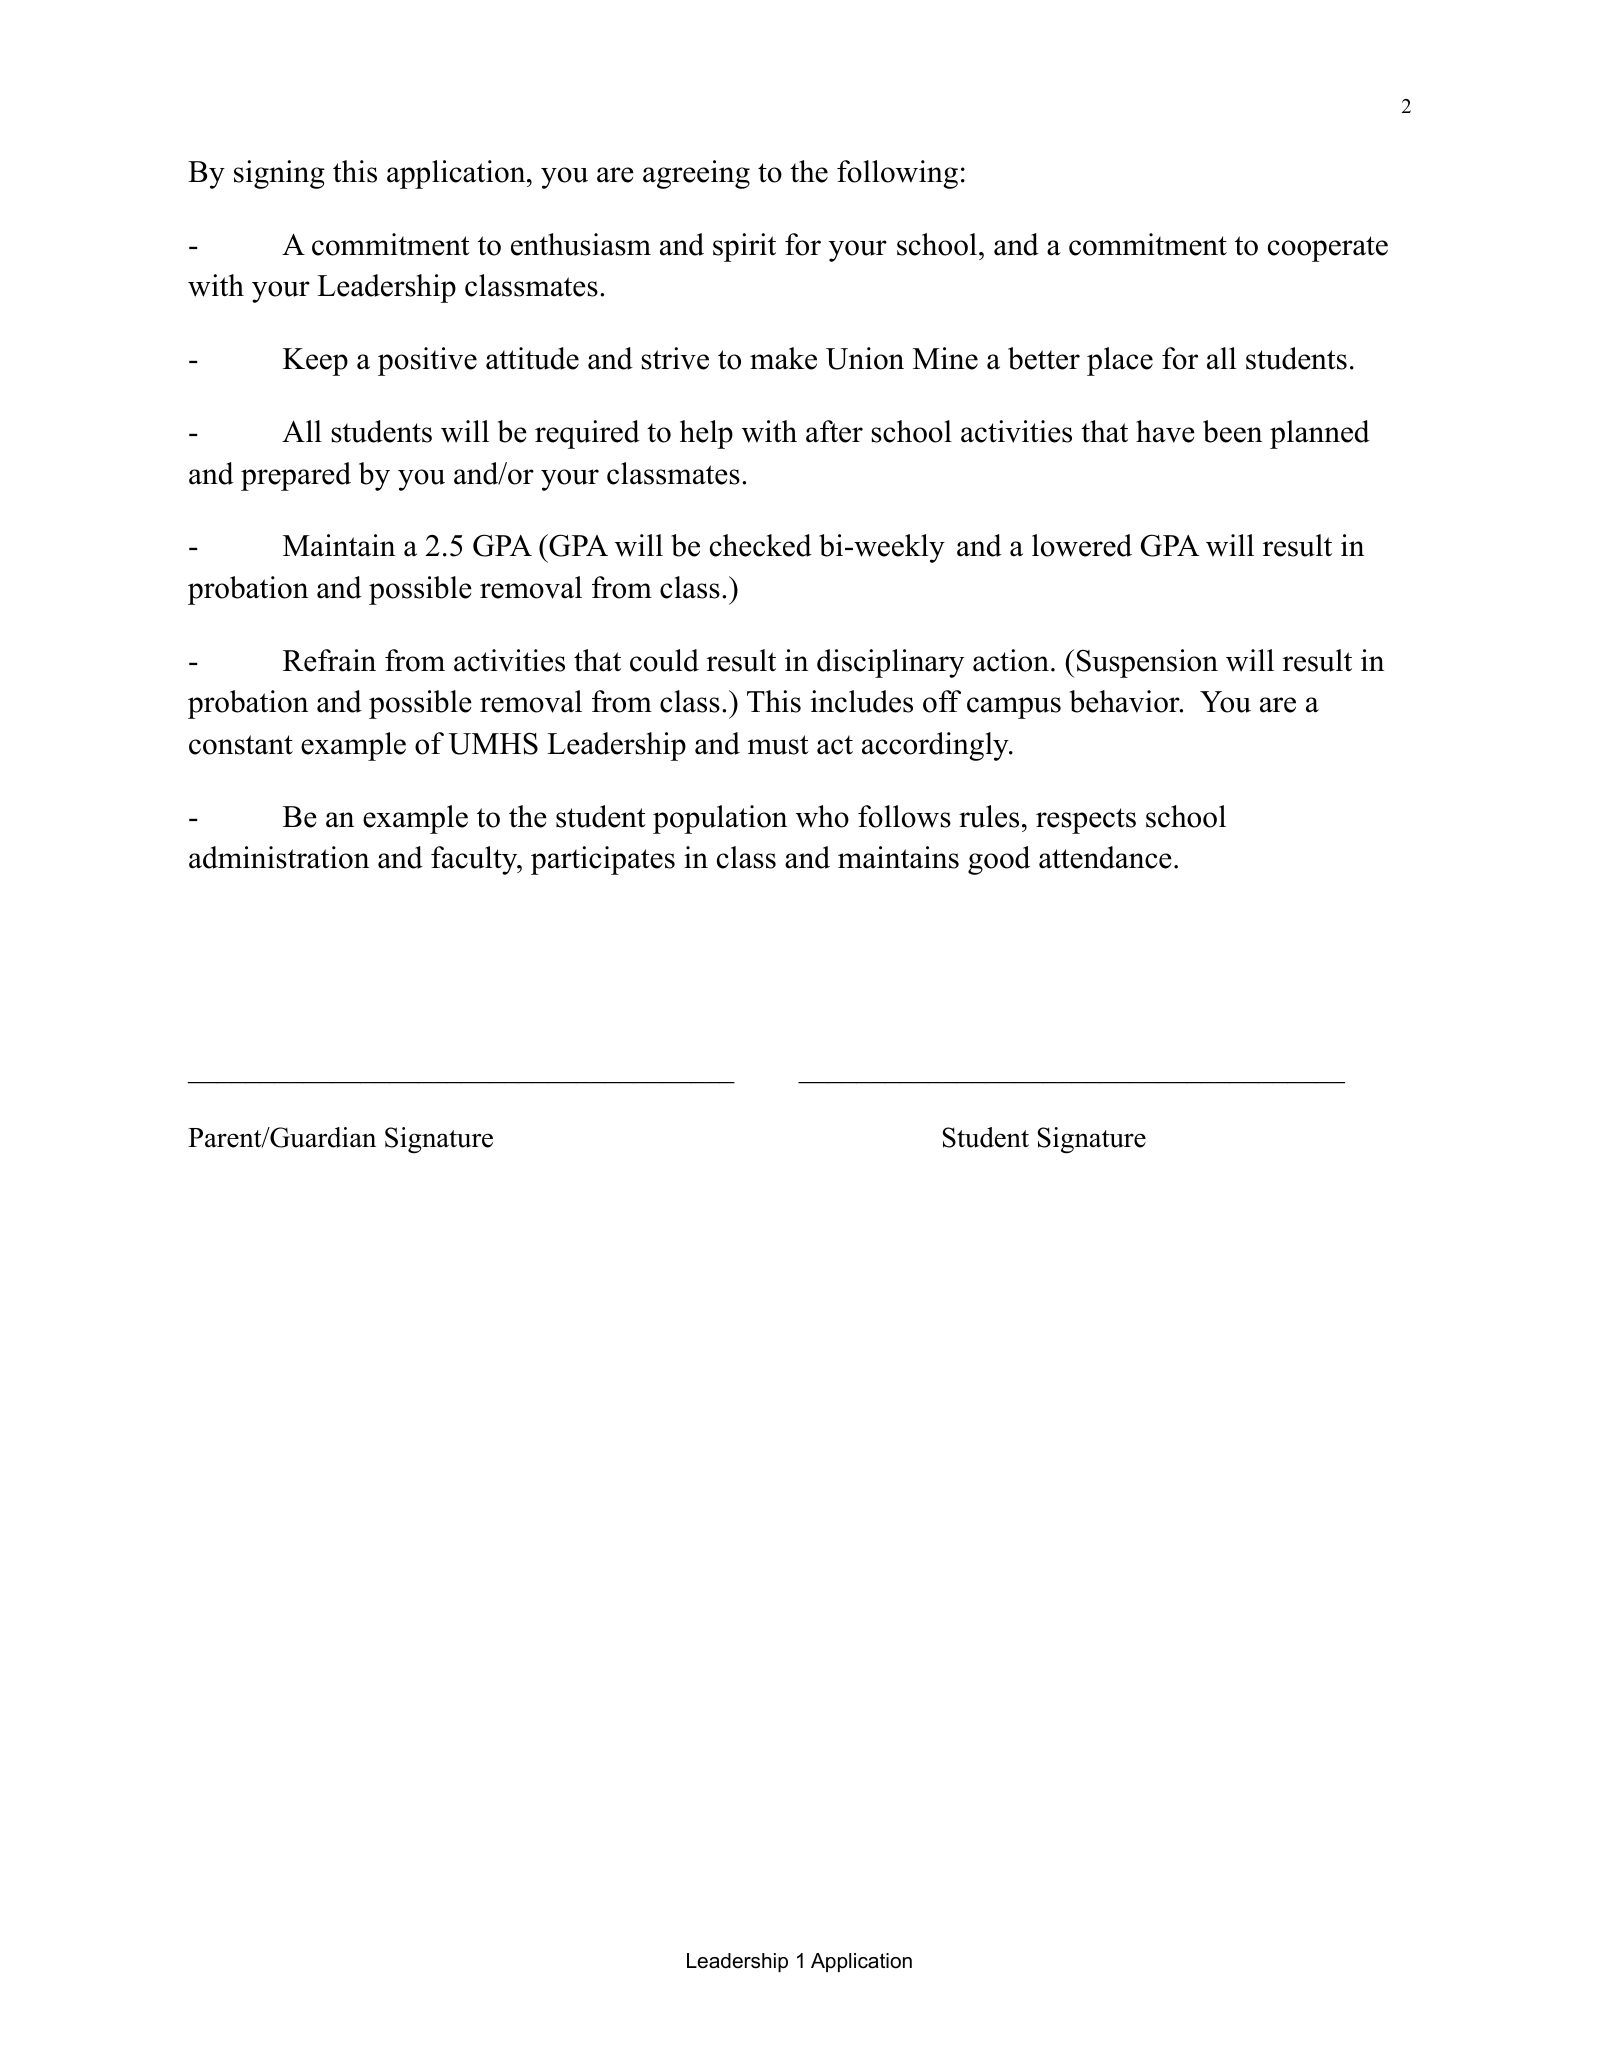 The image size is (1600, 2071). I want to click on Keep, so click(315, 362).
